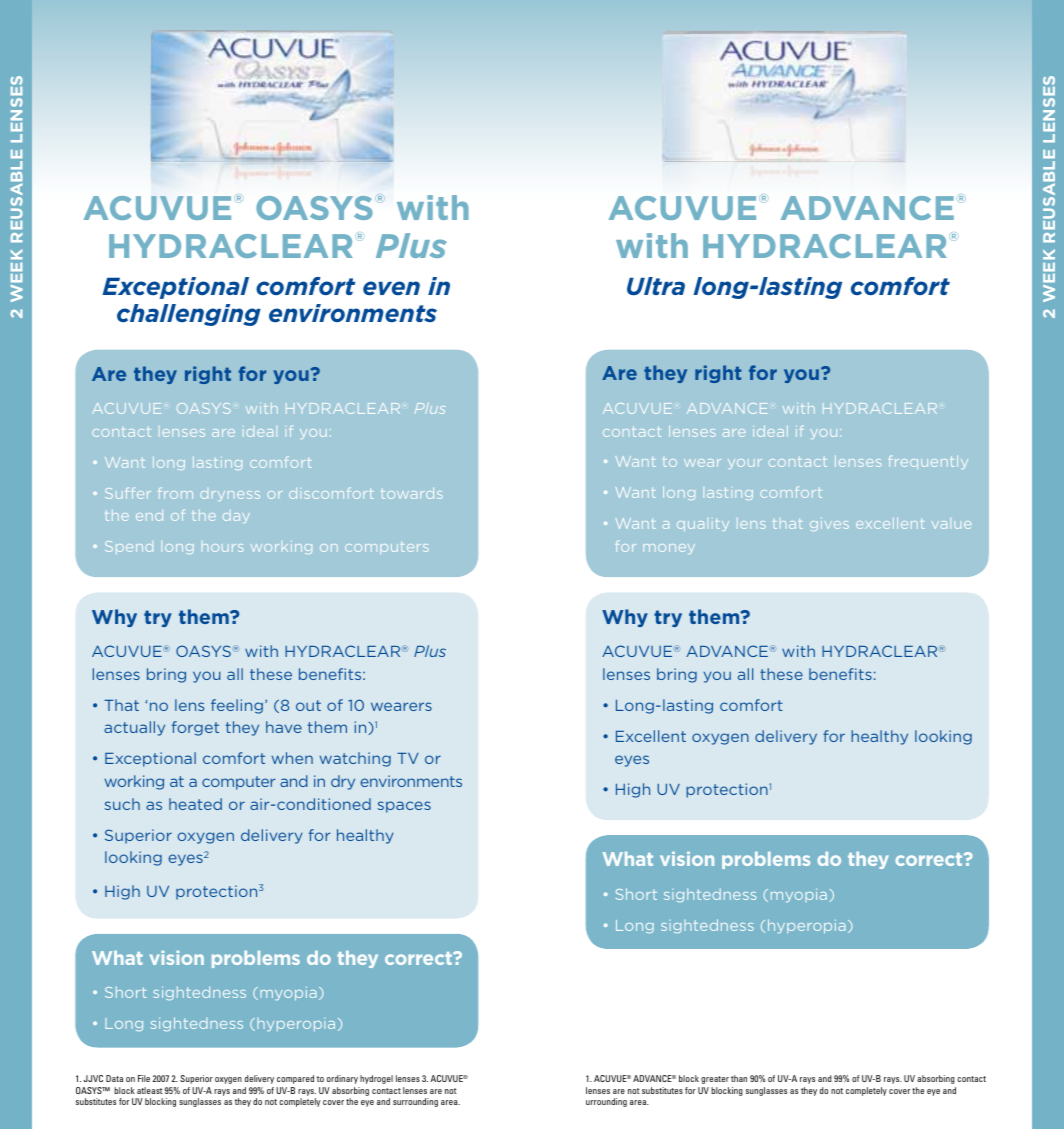 Image resolution: width=1064 pixels, height=1129 pixels. Describe the element at coordinates (404, 807) in the screenshot. I see `spaces` at that location.
